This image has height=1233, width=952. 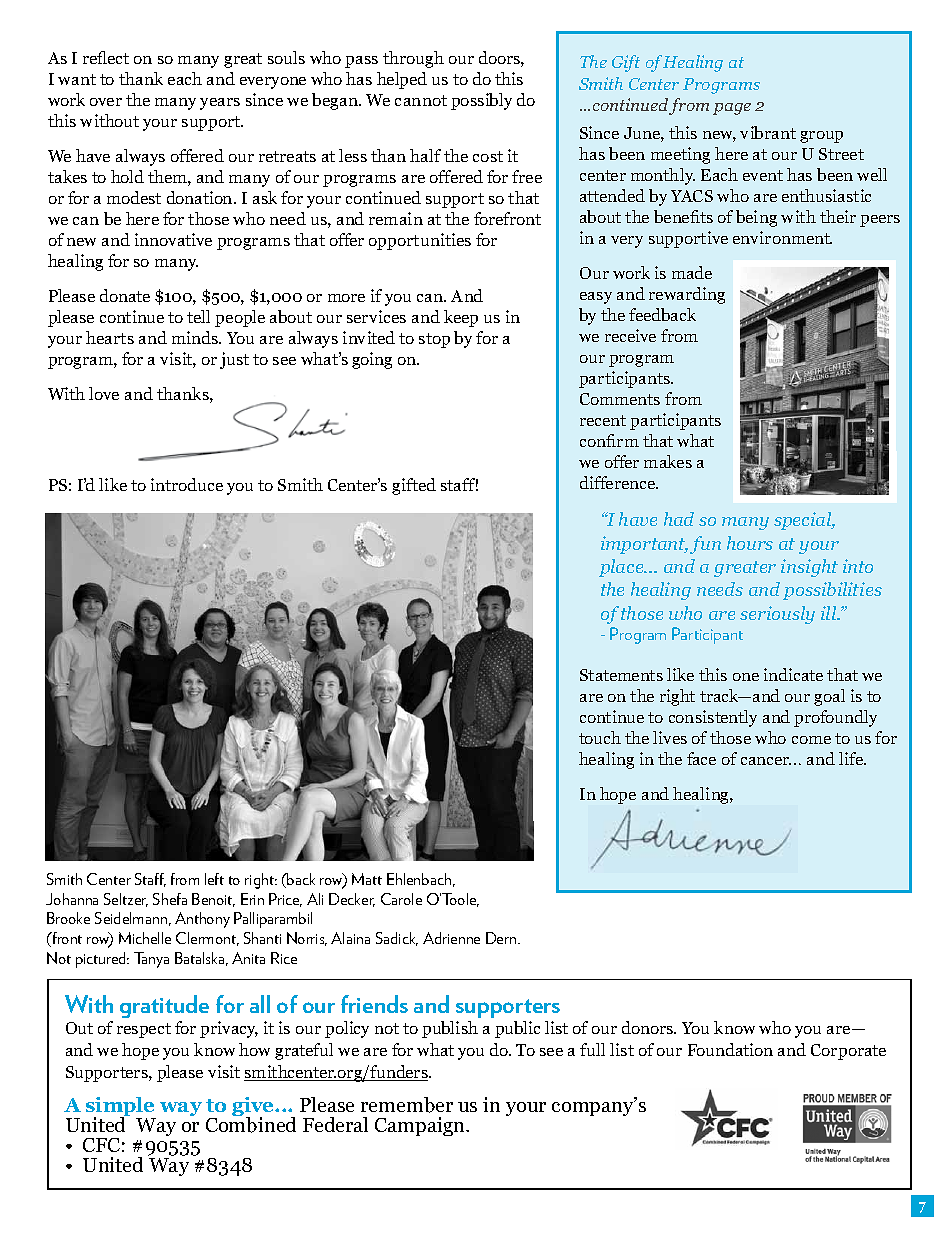 What do you see at coordinates (766, 761) in the image?
I see `cancer` at bounding box center [766, 761].
